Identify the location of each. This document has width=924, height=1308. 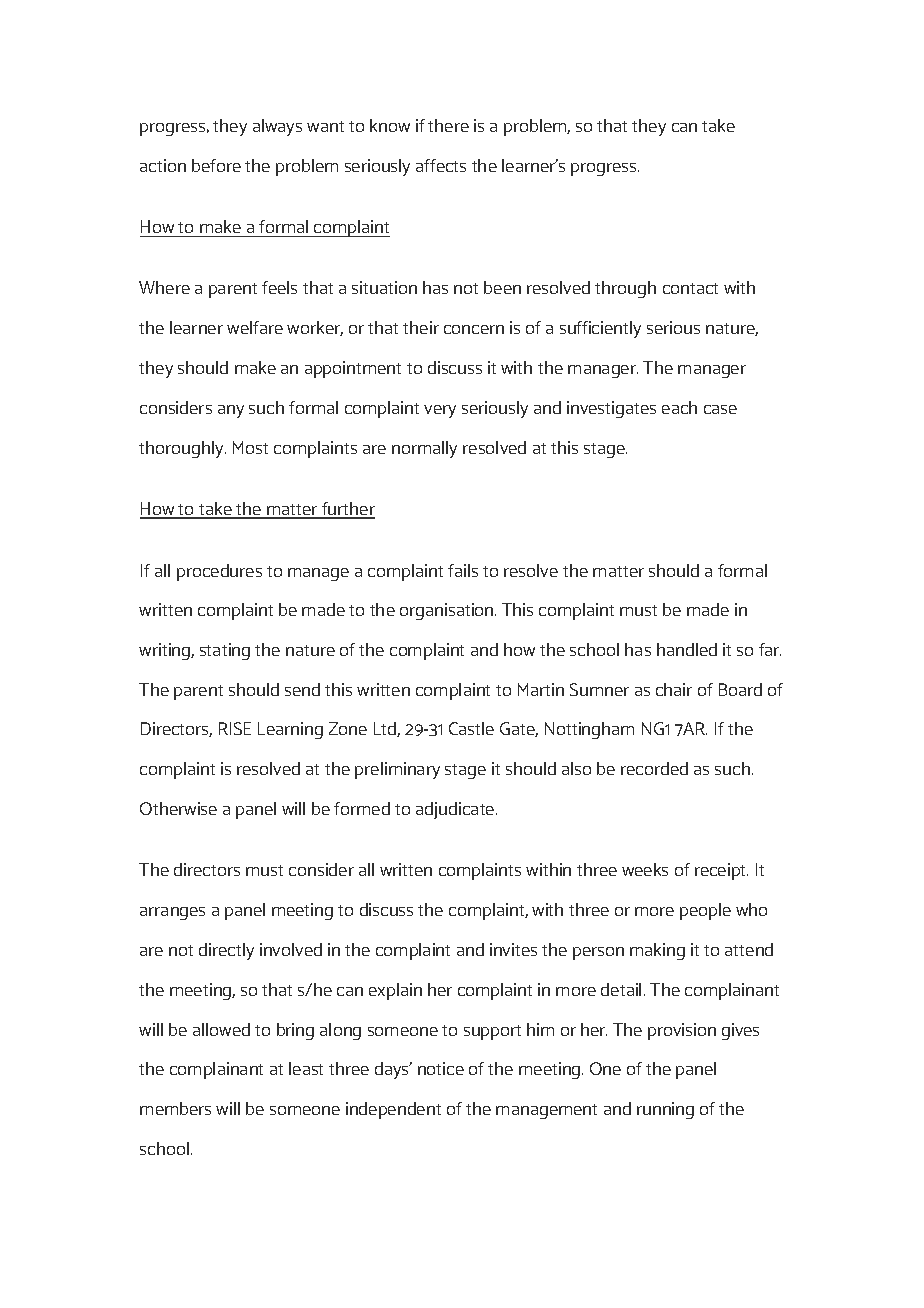
(679, 407).
